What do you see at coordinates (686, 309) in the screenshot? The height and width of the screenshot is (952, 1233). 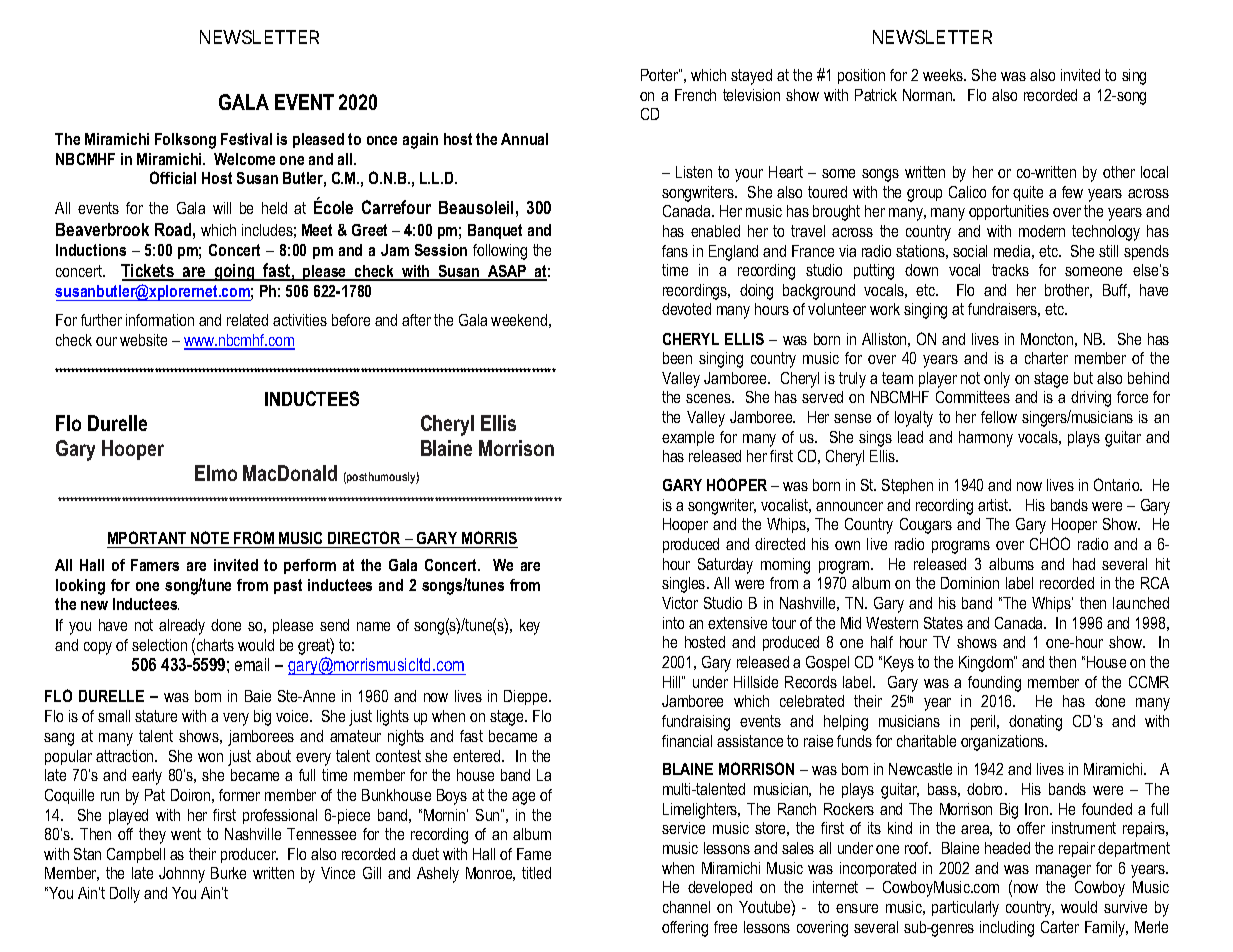 I see `devoted` at bounding box center [686, 309].
